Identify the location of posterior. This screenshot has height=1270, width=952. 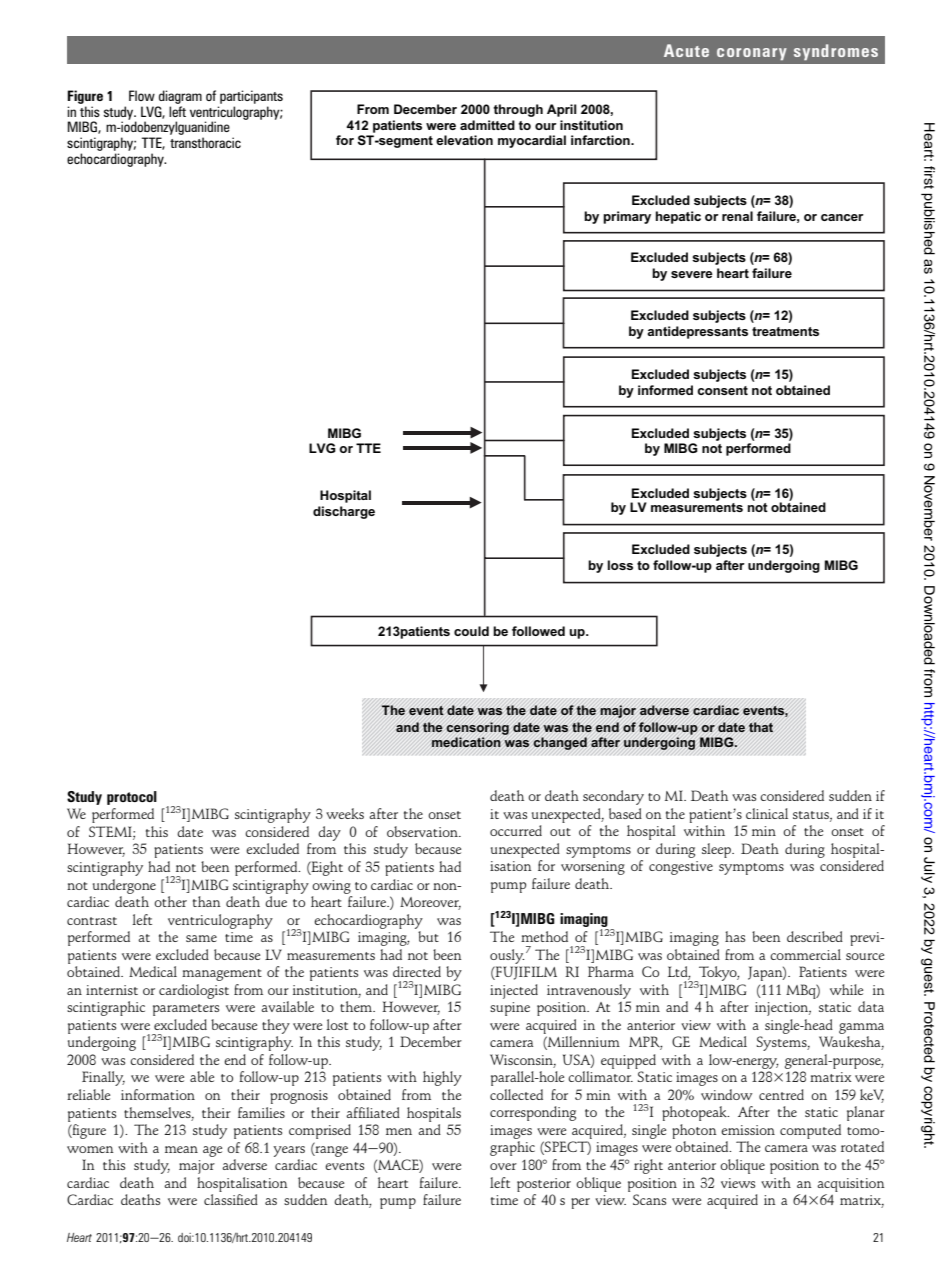
(544, 1185).
